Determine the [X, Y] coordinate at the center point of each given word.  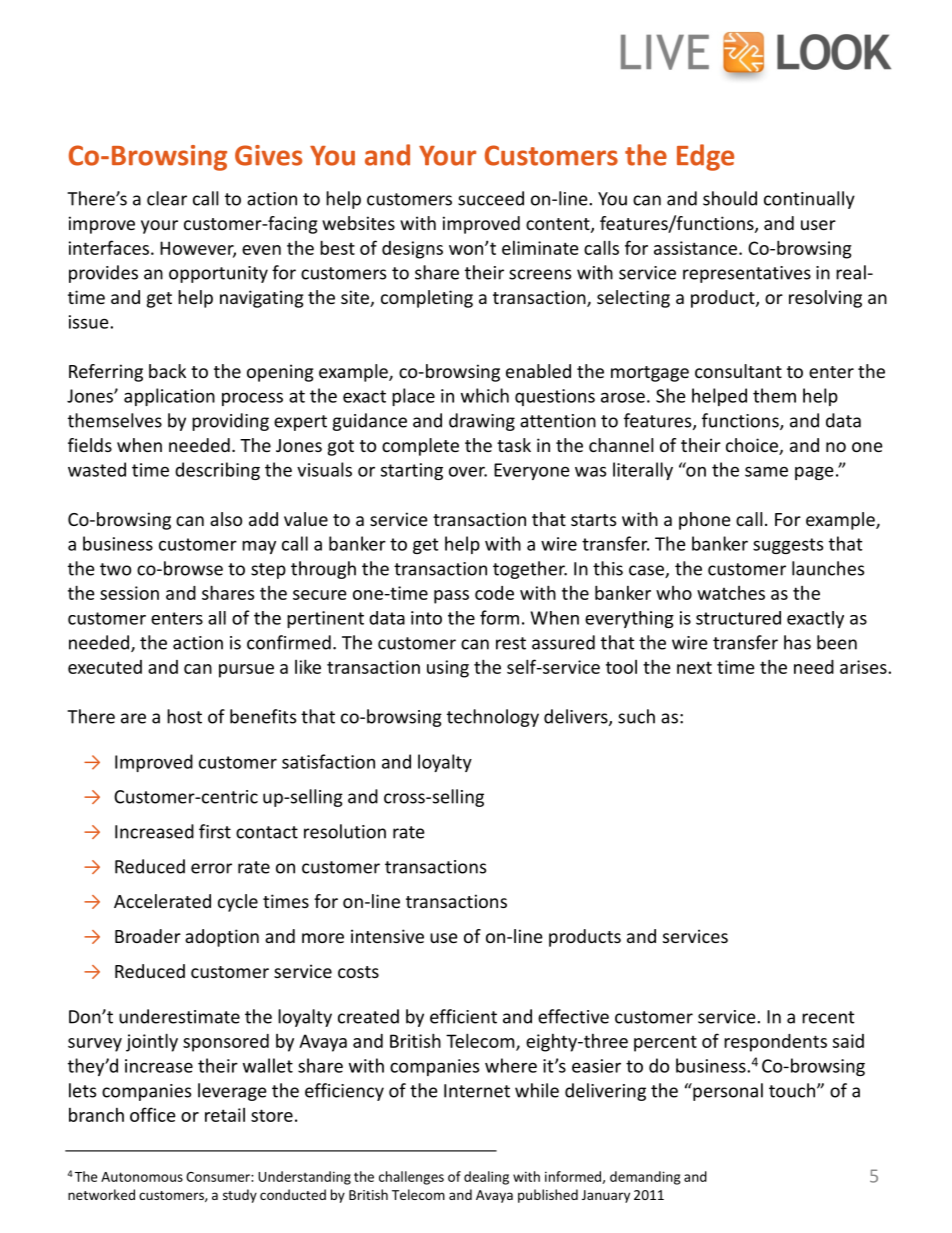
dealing [486, 1178]
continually [809, 200]
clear [167, 198]
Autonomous [142, 1177]
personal [727, 1092]
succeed [491, 198]
